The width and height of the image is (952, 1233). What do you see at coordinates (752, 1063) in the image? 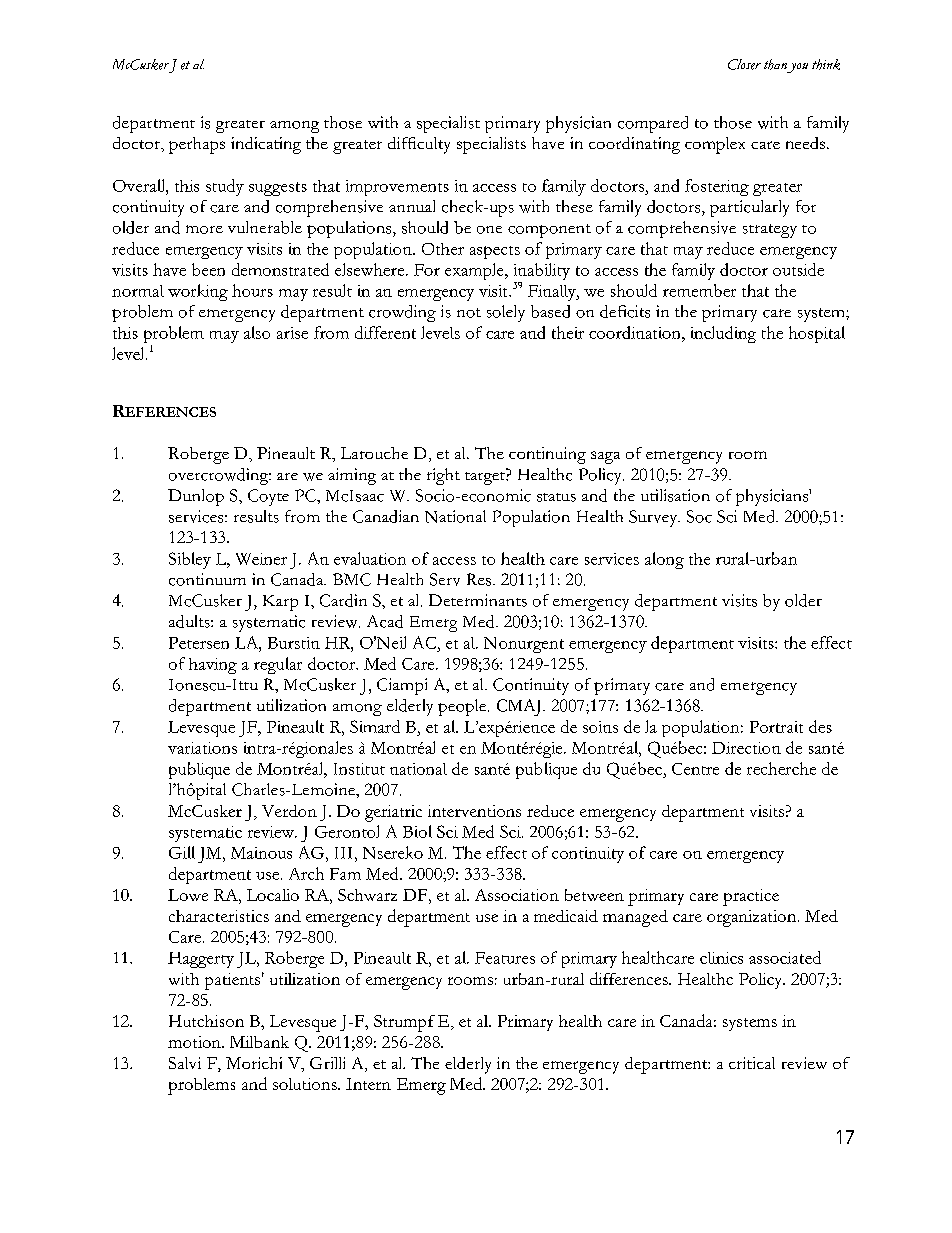
I see `critical` at bounding box center [752, 1063].
